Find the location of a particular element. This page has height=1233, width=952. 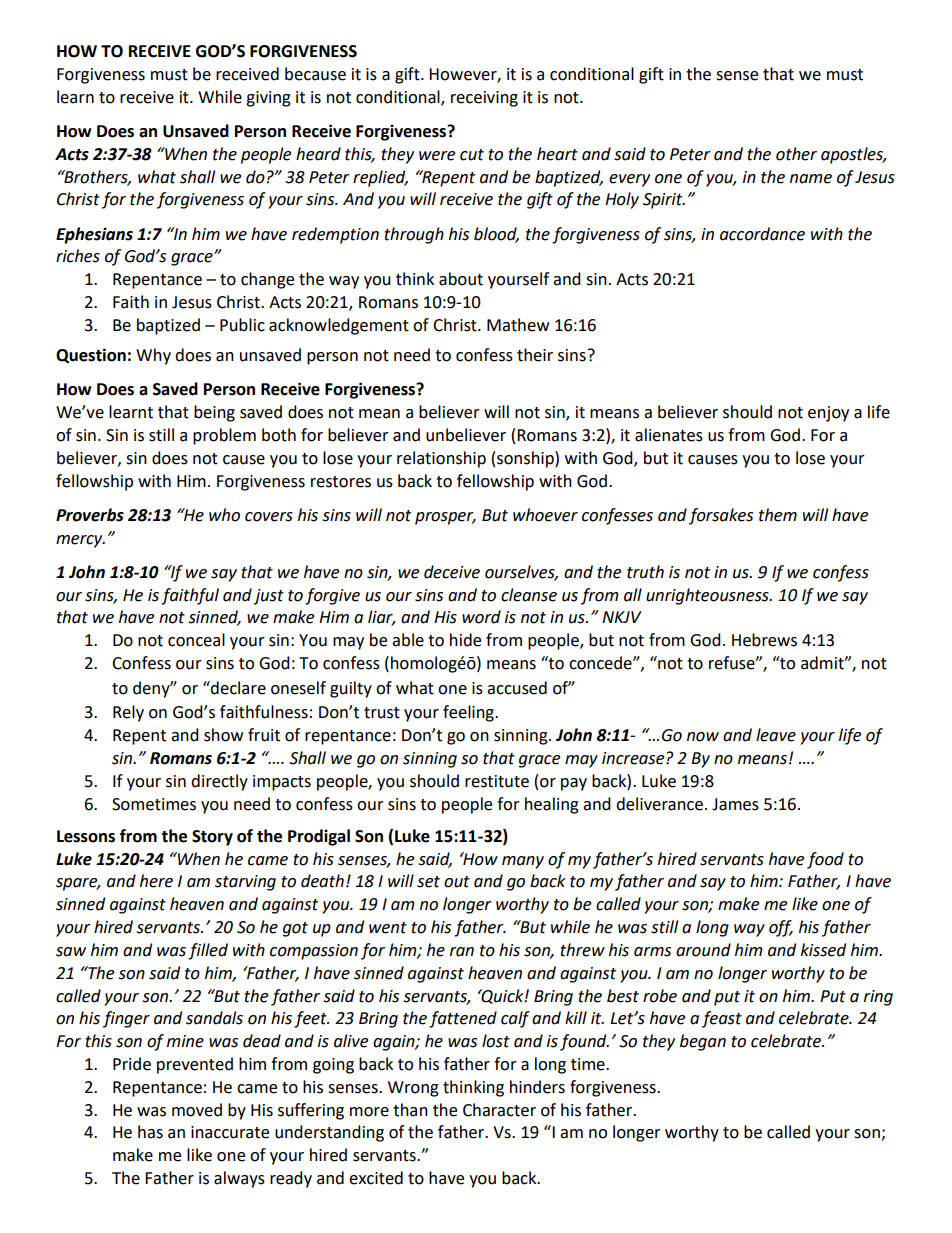

began is located at coordinates (703, 1042).
